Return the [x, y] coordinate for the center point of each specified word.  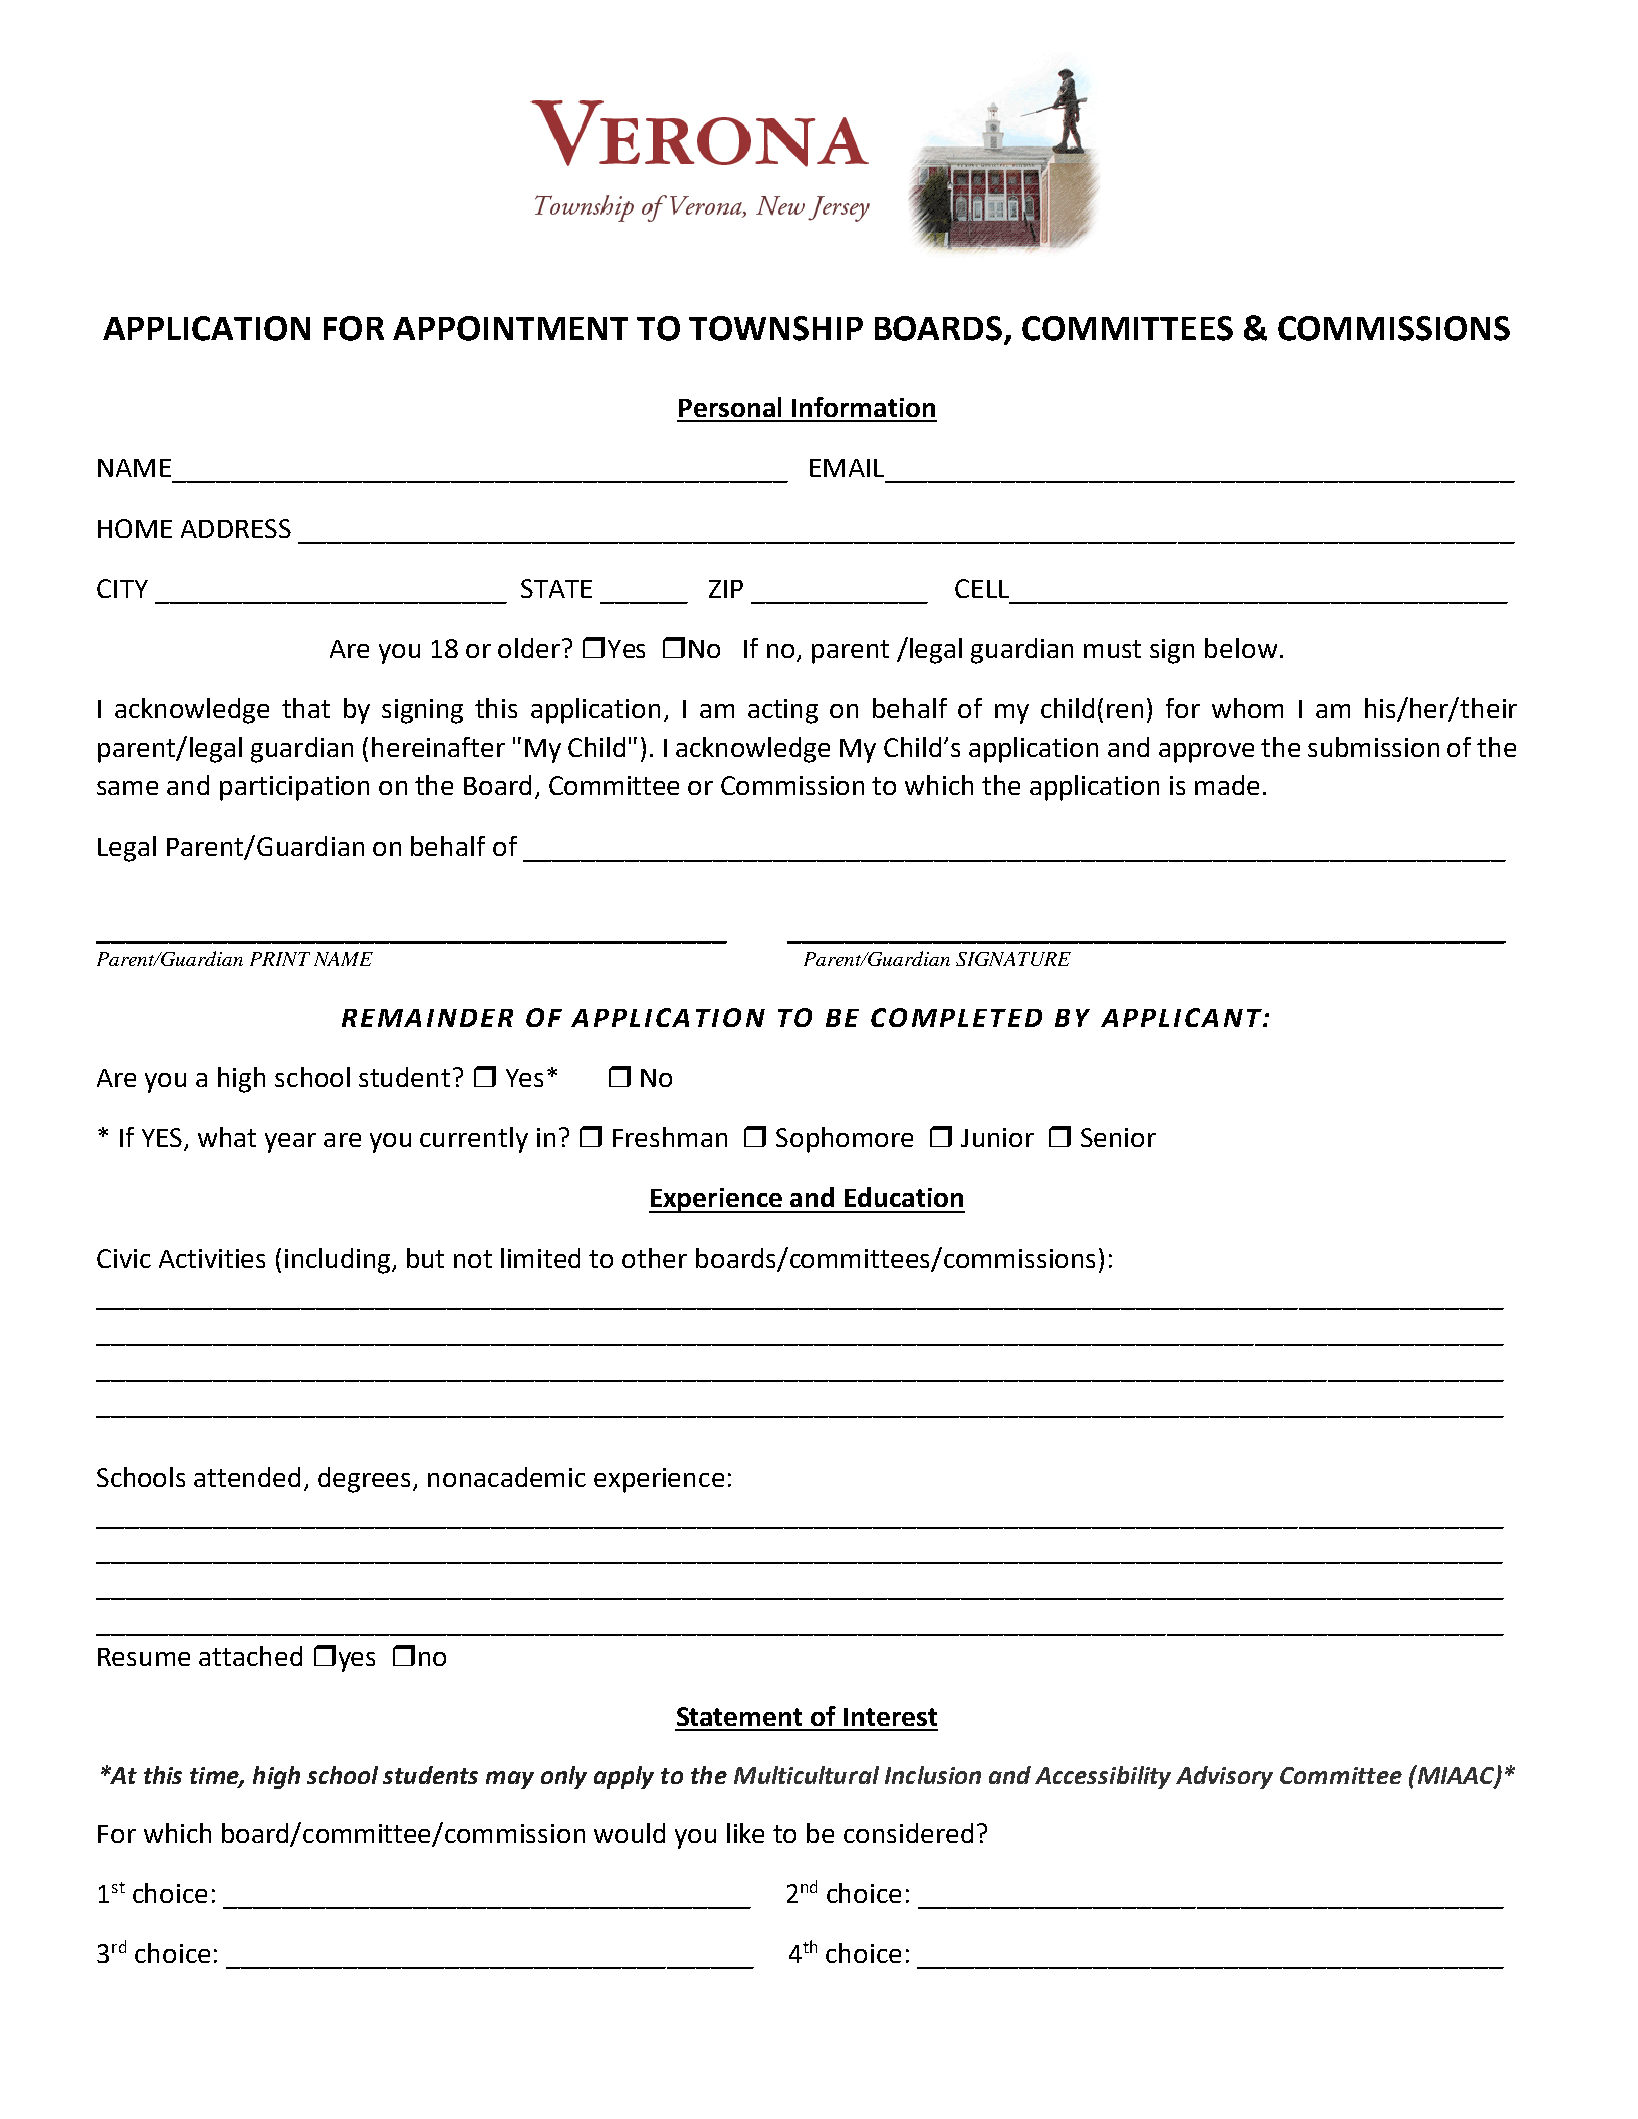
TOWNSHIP [776, 328]
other [654, 1258]
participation [294, 788]
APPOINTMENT [510, 328]
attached [250, 1656]
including [339, 1261]
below [1241, 648]
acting [783, 711]
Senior [1118, 1137]
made [1227, 785]
